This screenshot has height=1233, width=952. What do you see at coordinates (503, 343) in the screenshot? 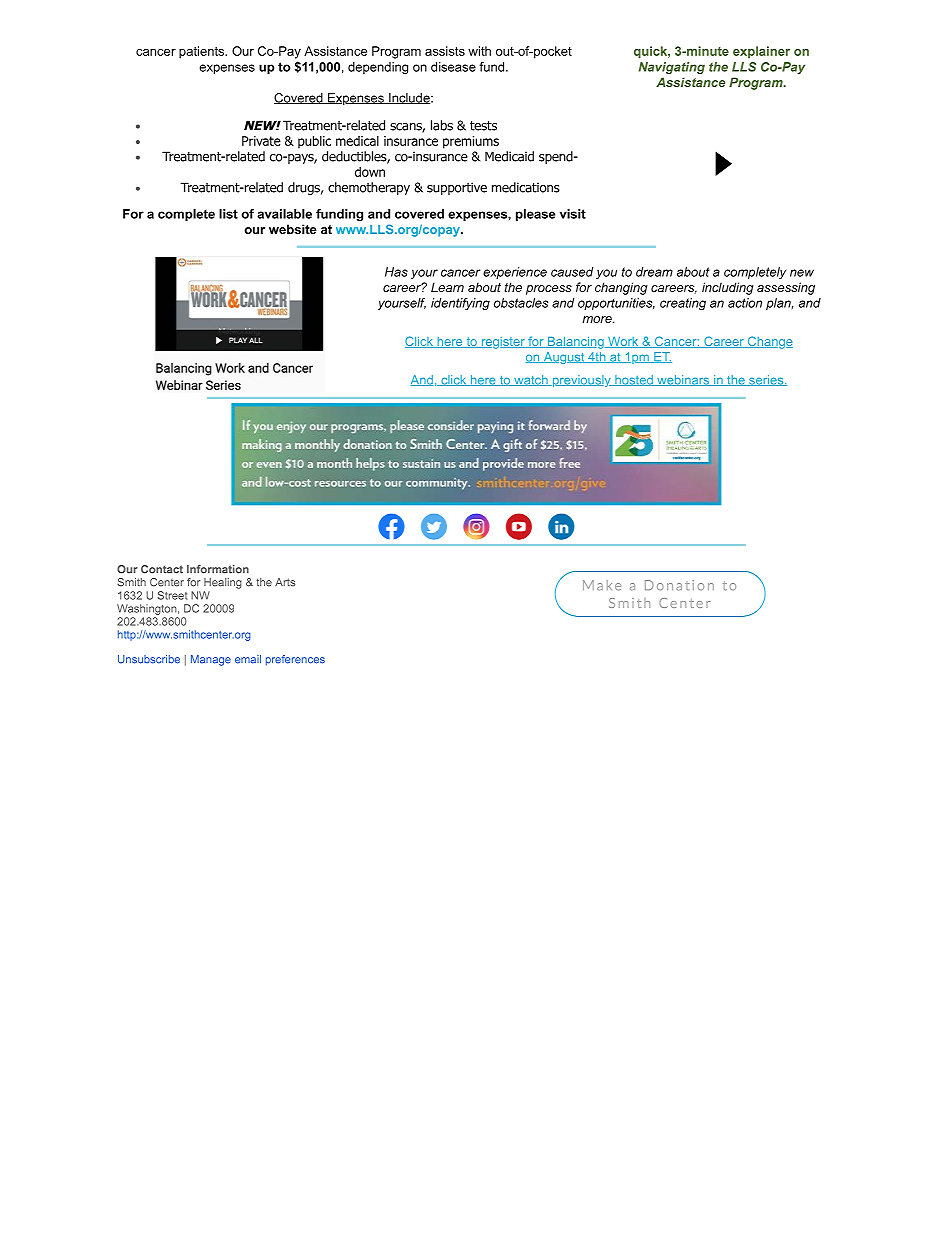
I see `register` at bounding box center [503, 343].
